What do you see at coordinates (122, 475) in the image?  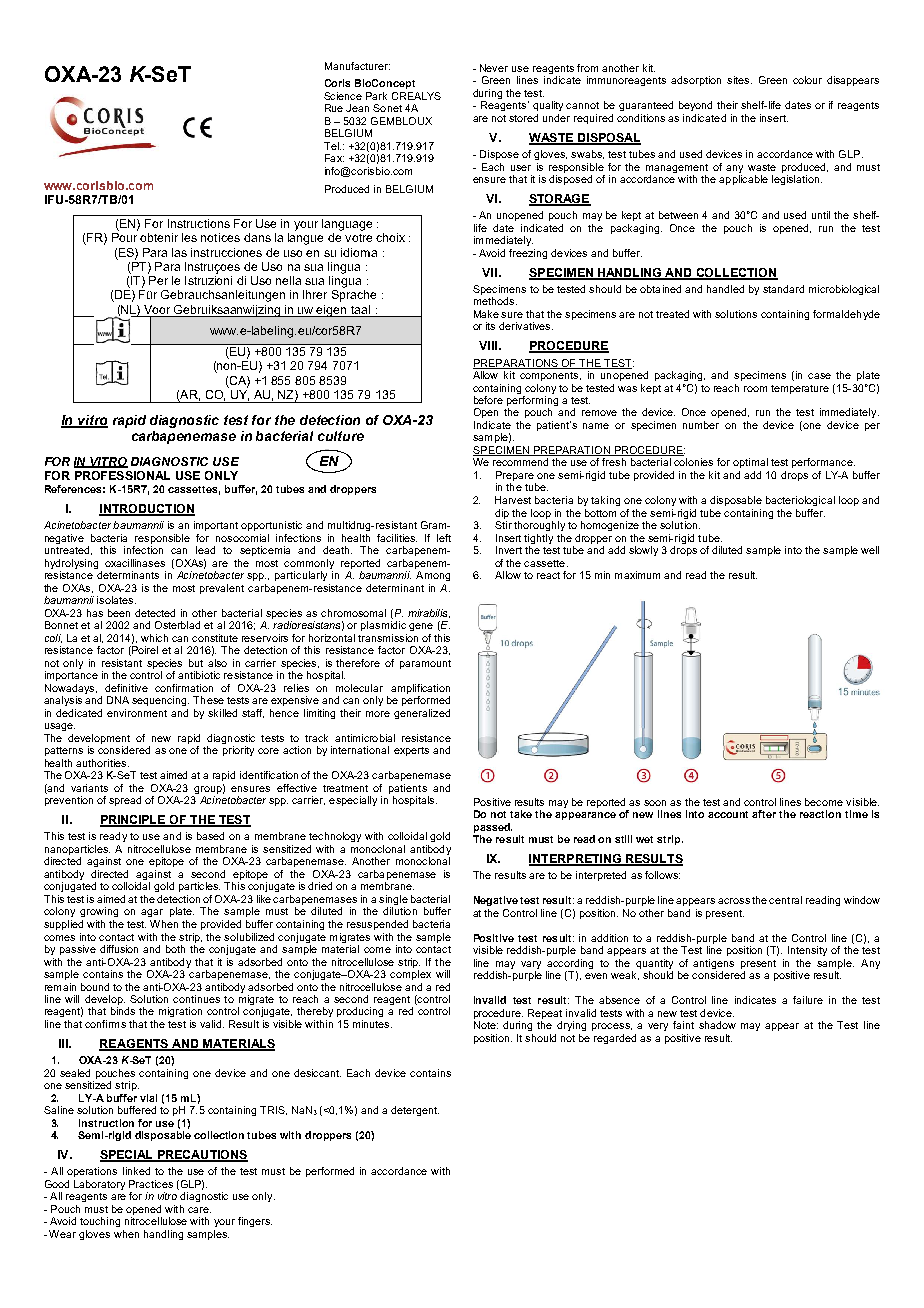 I see `PROFESSIONAL` at bounding box center [122, 475].
